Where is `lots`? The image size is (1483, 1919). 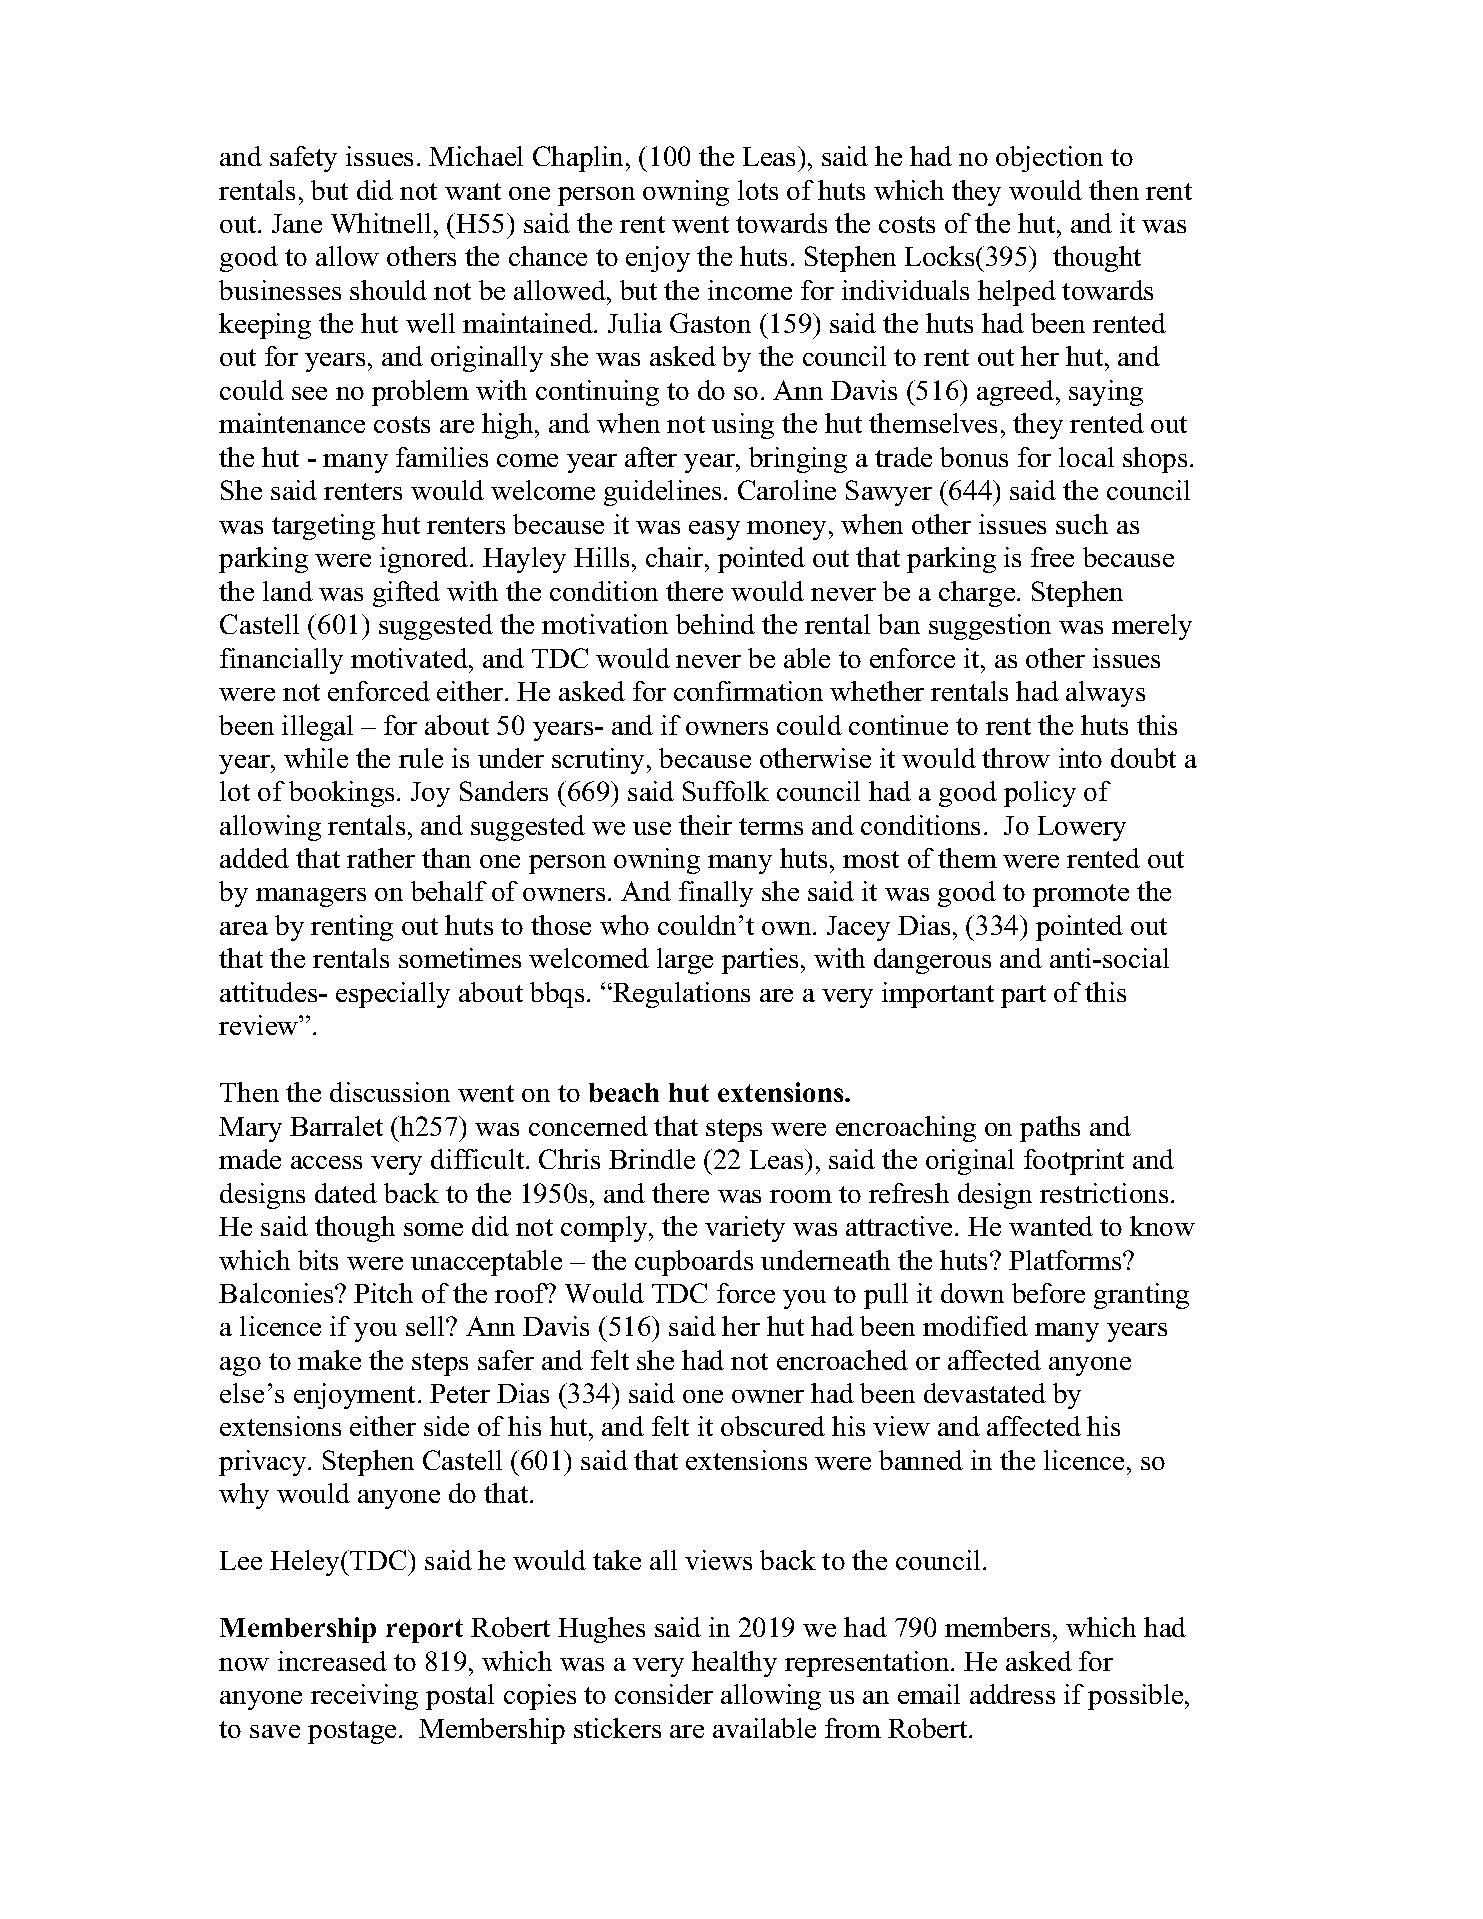
lots is located at coordinates (758, 190).
